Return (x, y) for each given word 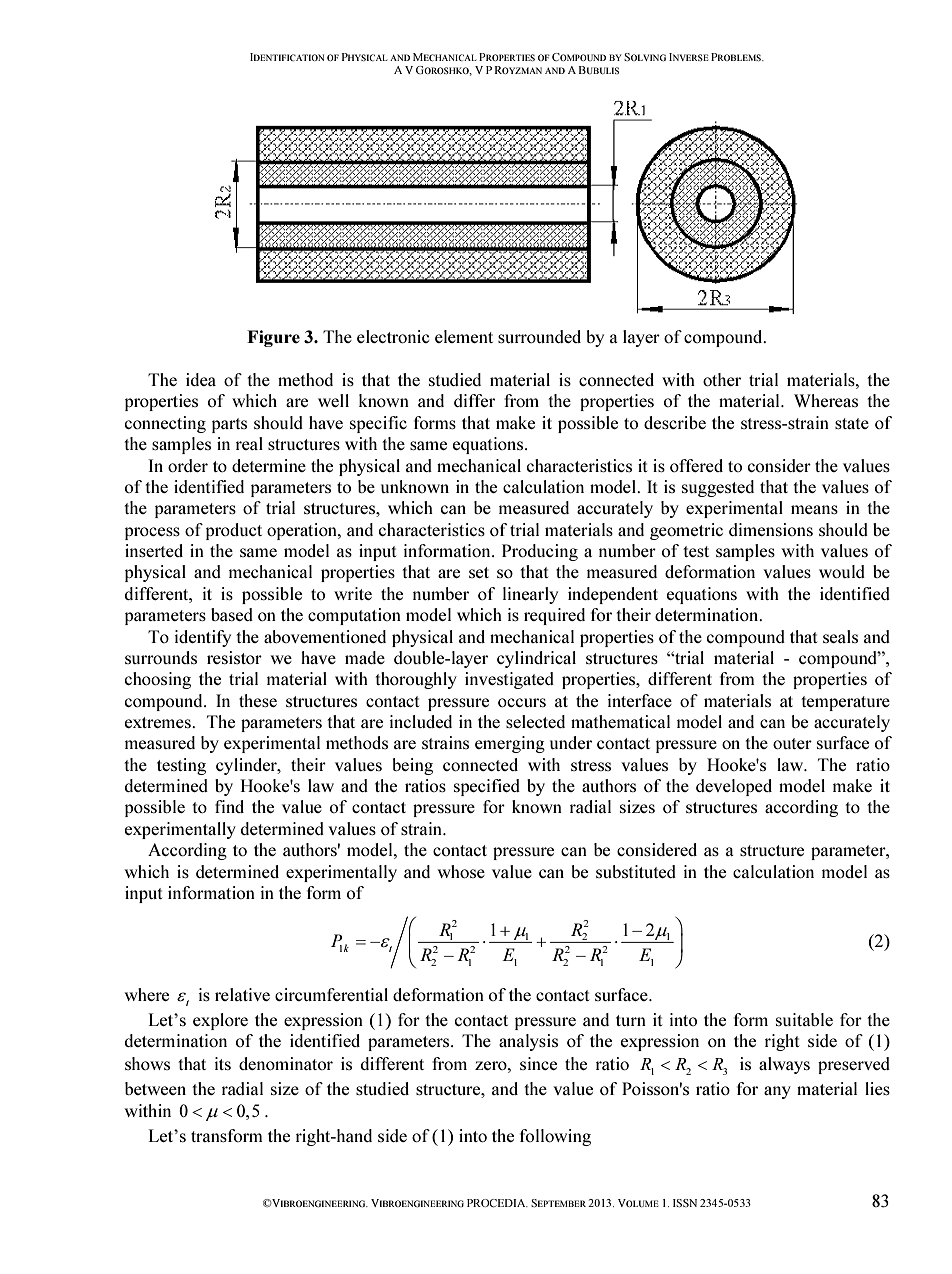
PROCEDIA (497, 1203)
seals (840, 636)
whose (461, 871)
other (722, 379)
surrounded (539, 336)
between (155, 1088)
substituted (636, 871)
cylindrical (536, 659)
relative (242, 994)
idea (201, 379)
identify (203, 638)
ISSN (685, 1203)
